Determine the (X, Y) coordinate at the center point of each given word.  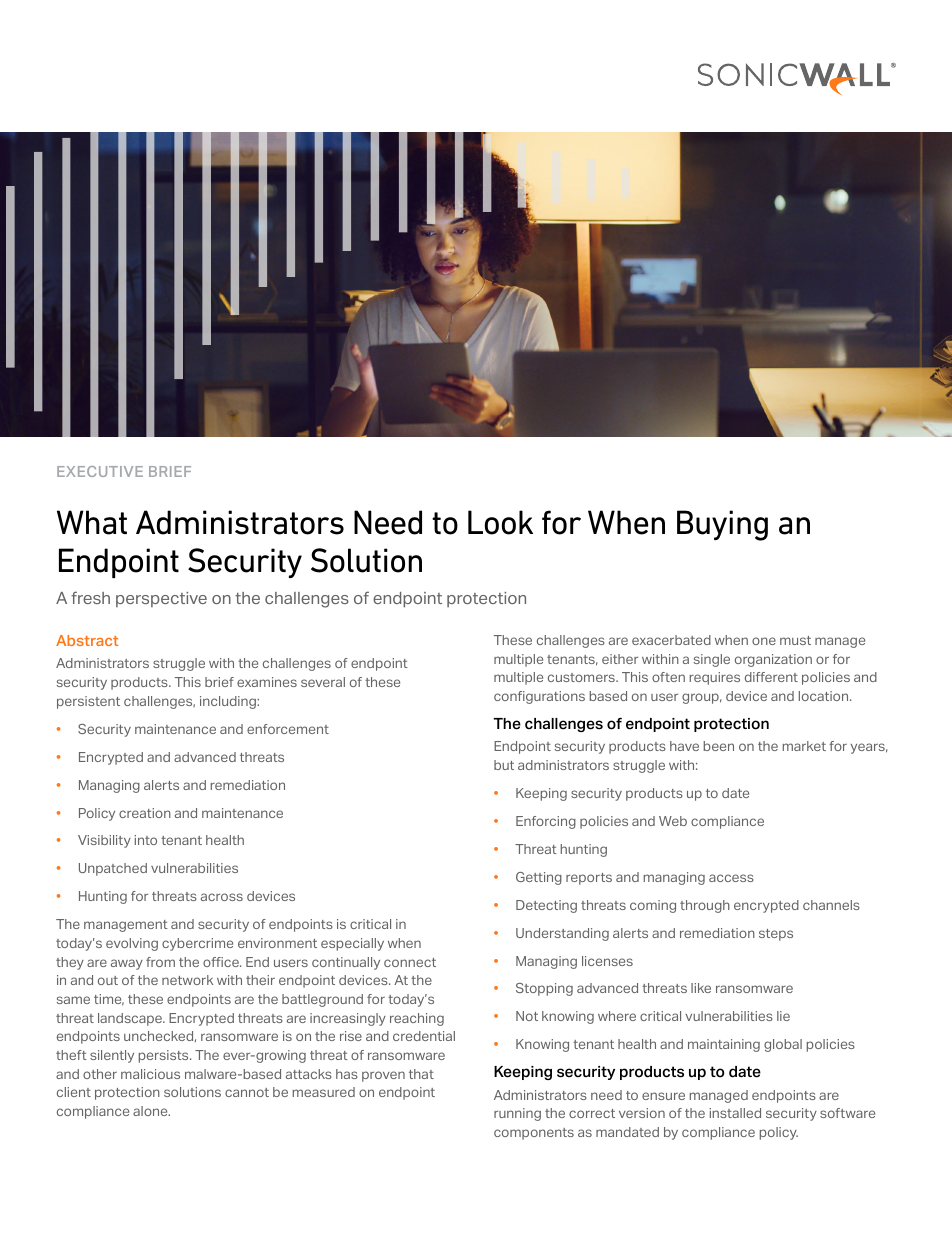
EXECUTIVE (100, 471)
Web (673, 821)
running (517, 1114)
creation (145, 813)
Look (500, 522)
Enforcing (546, 822)
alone (151, 1111)
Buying (722, 525)
